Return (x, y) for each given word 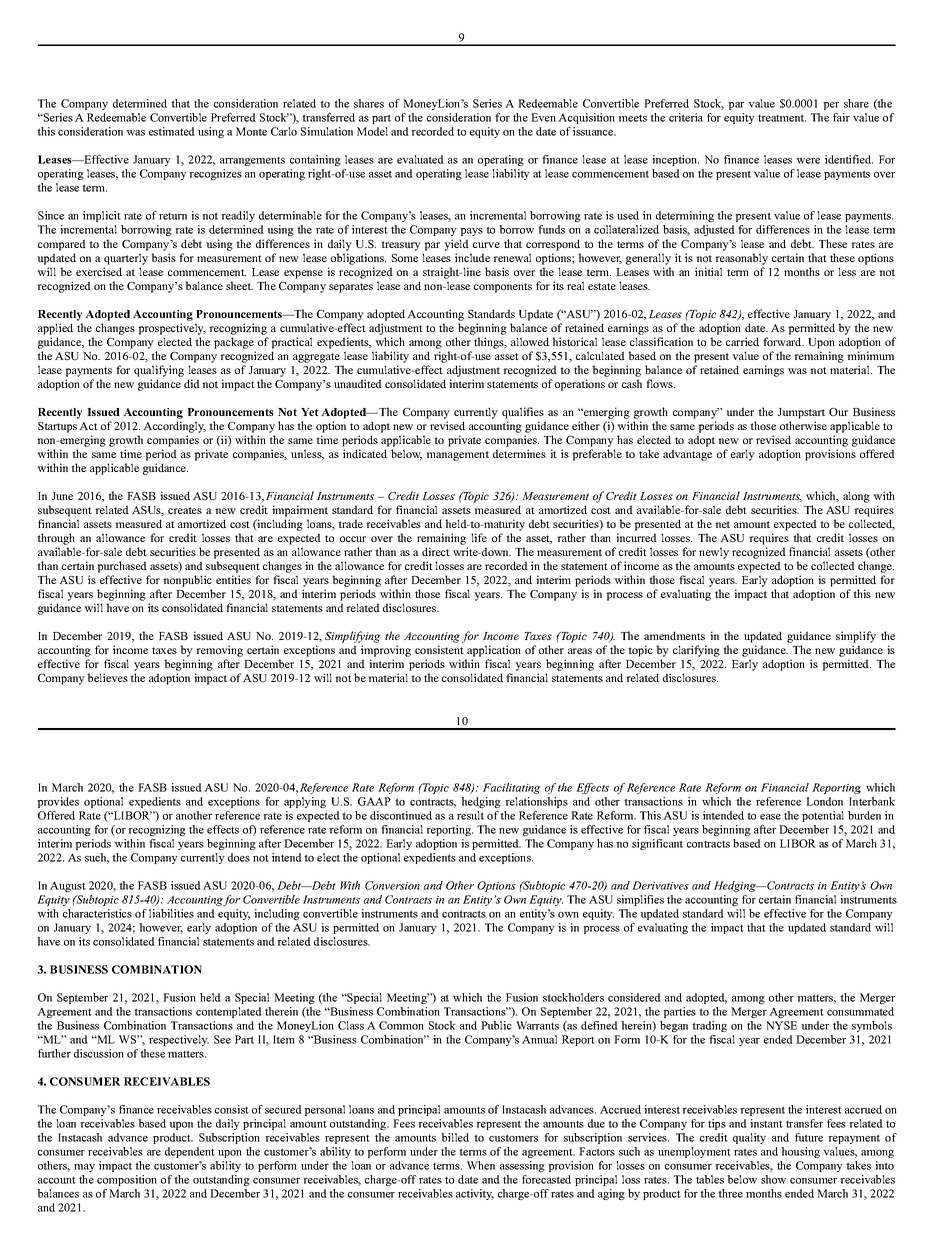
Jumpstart (801, 413)
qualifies (523, 413)
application (494, 651)
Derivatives (660, 885)
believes (107, 677)
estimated (172, 131)
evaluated (420, 159)
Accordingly (174, 427)
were (808, 161)
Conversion (392, 885)
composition (127, 1180)
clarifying (696, 651)
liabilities (171, 913)
